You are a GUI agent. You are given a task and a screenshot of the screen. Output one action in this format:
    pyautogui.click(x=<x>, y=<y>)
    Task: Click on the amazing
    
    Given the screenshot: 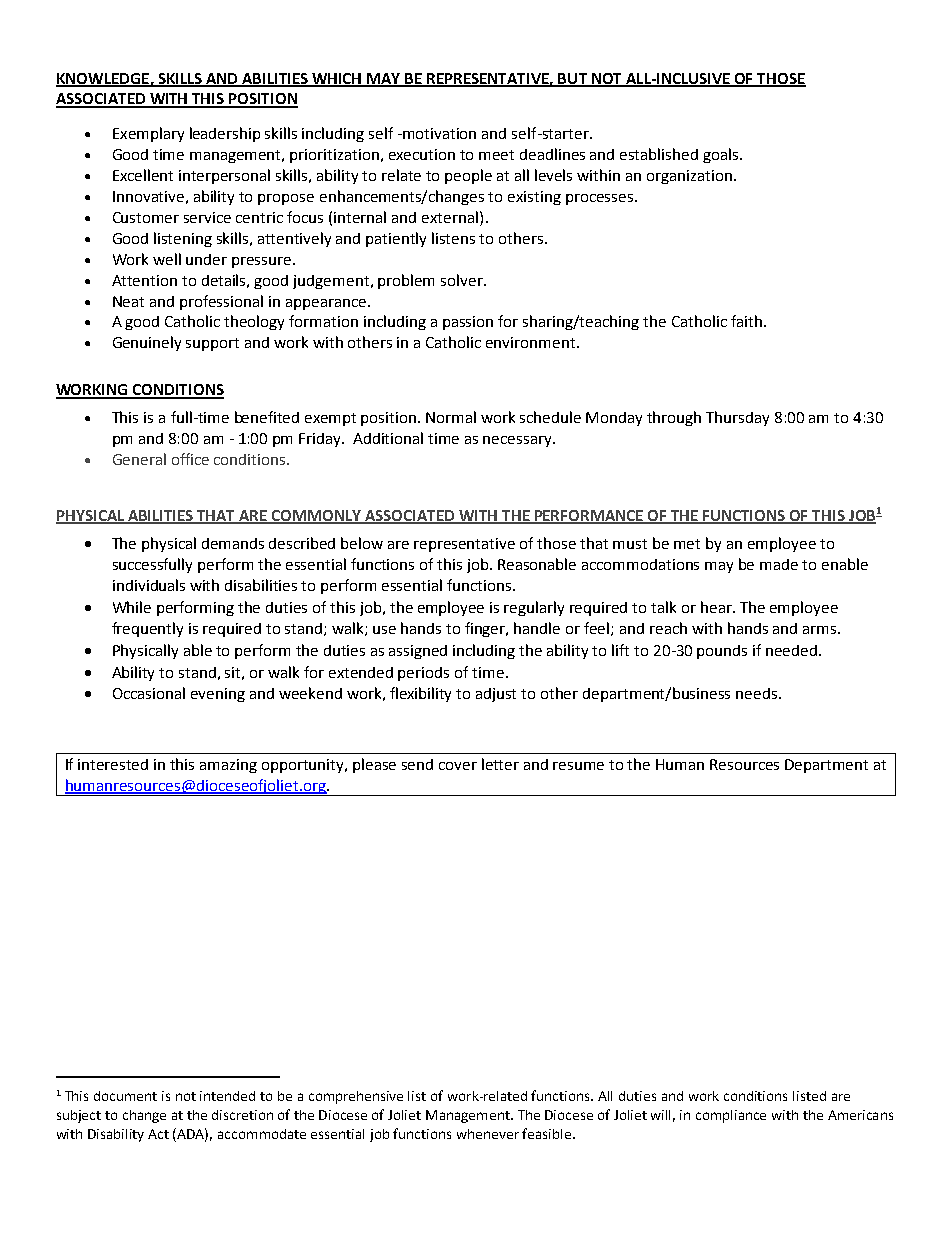 What is the action you would take?
    pyautogui.click(x=228, y=766)
